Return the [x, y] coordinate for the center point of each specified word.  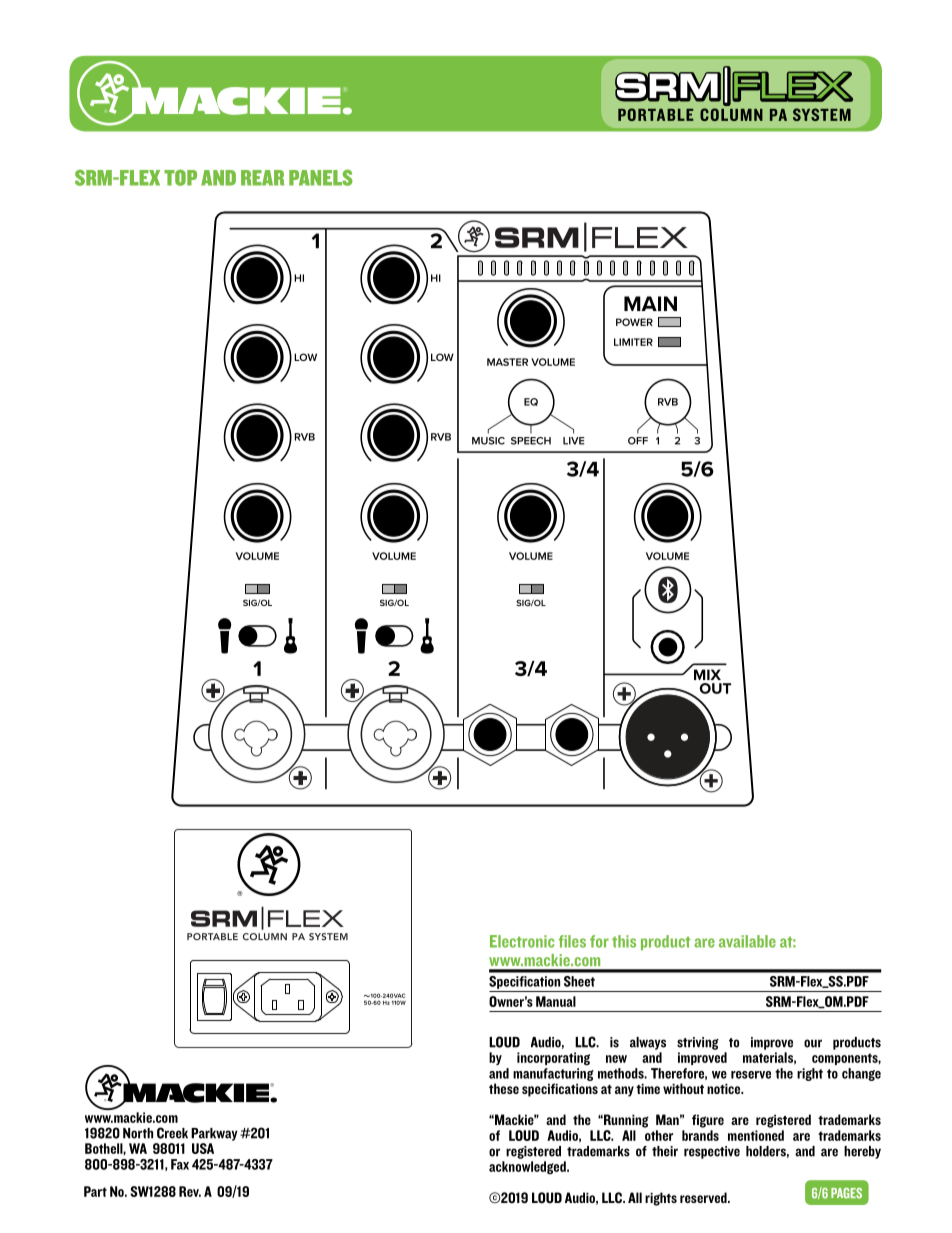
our [813, 1043]
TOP [180, 177]
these [504, 1088]
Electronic [522, 941]
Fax [180, 1164]
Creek [172, 1133]
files [572, 941]
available [747, 941]
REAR [262, 178]
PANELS [321, 177]
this [624, 941]
